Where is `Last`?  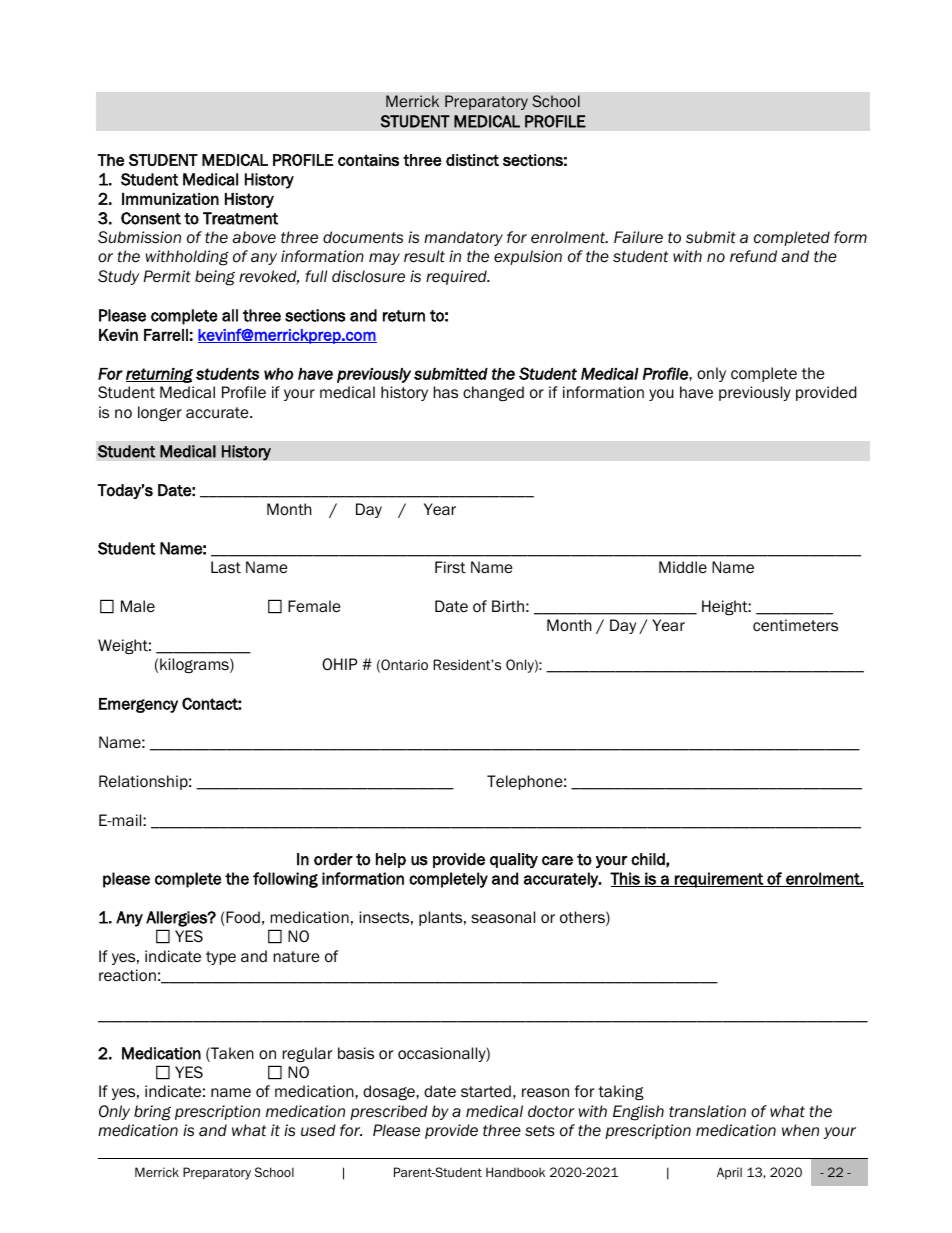
Last is located at coordinates (226, 567).
